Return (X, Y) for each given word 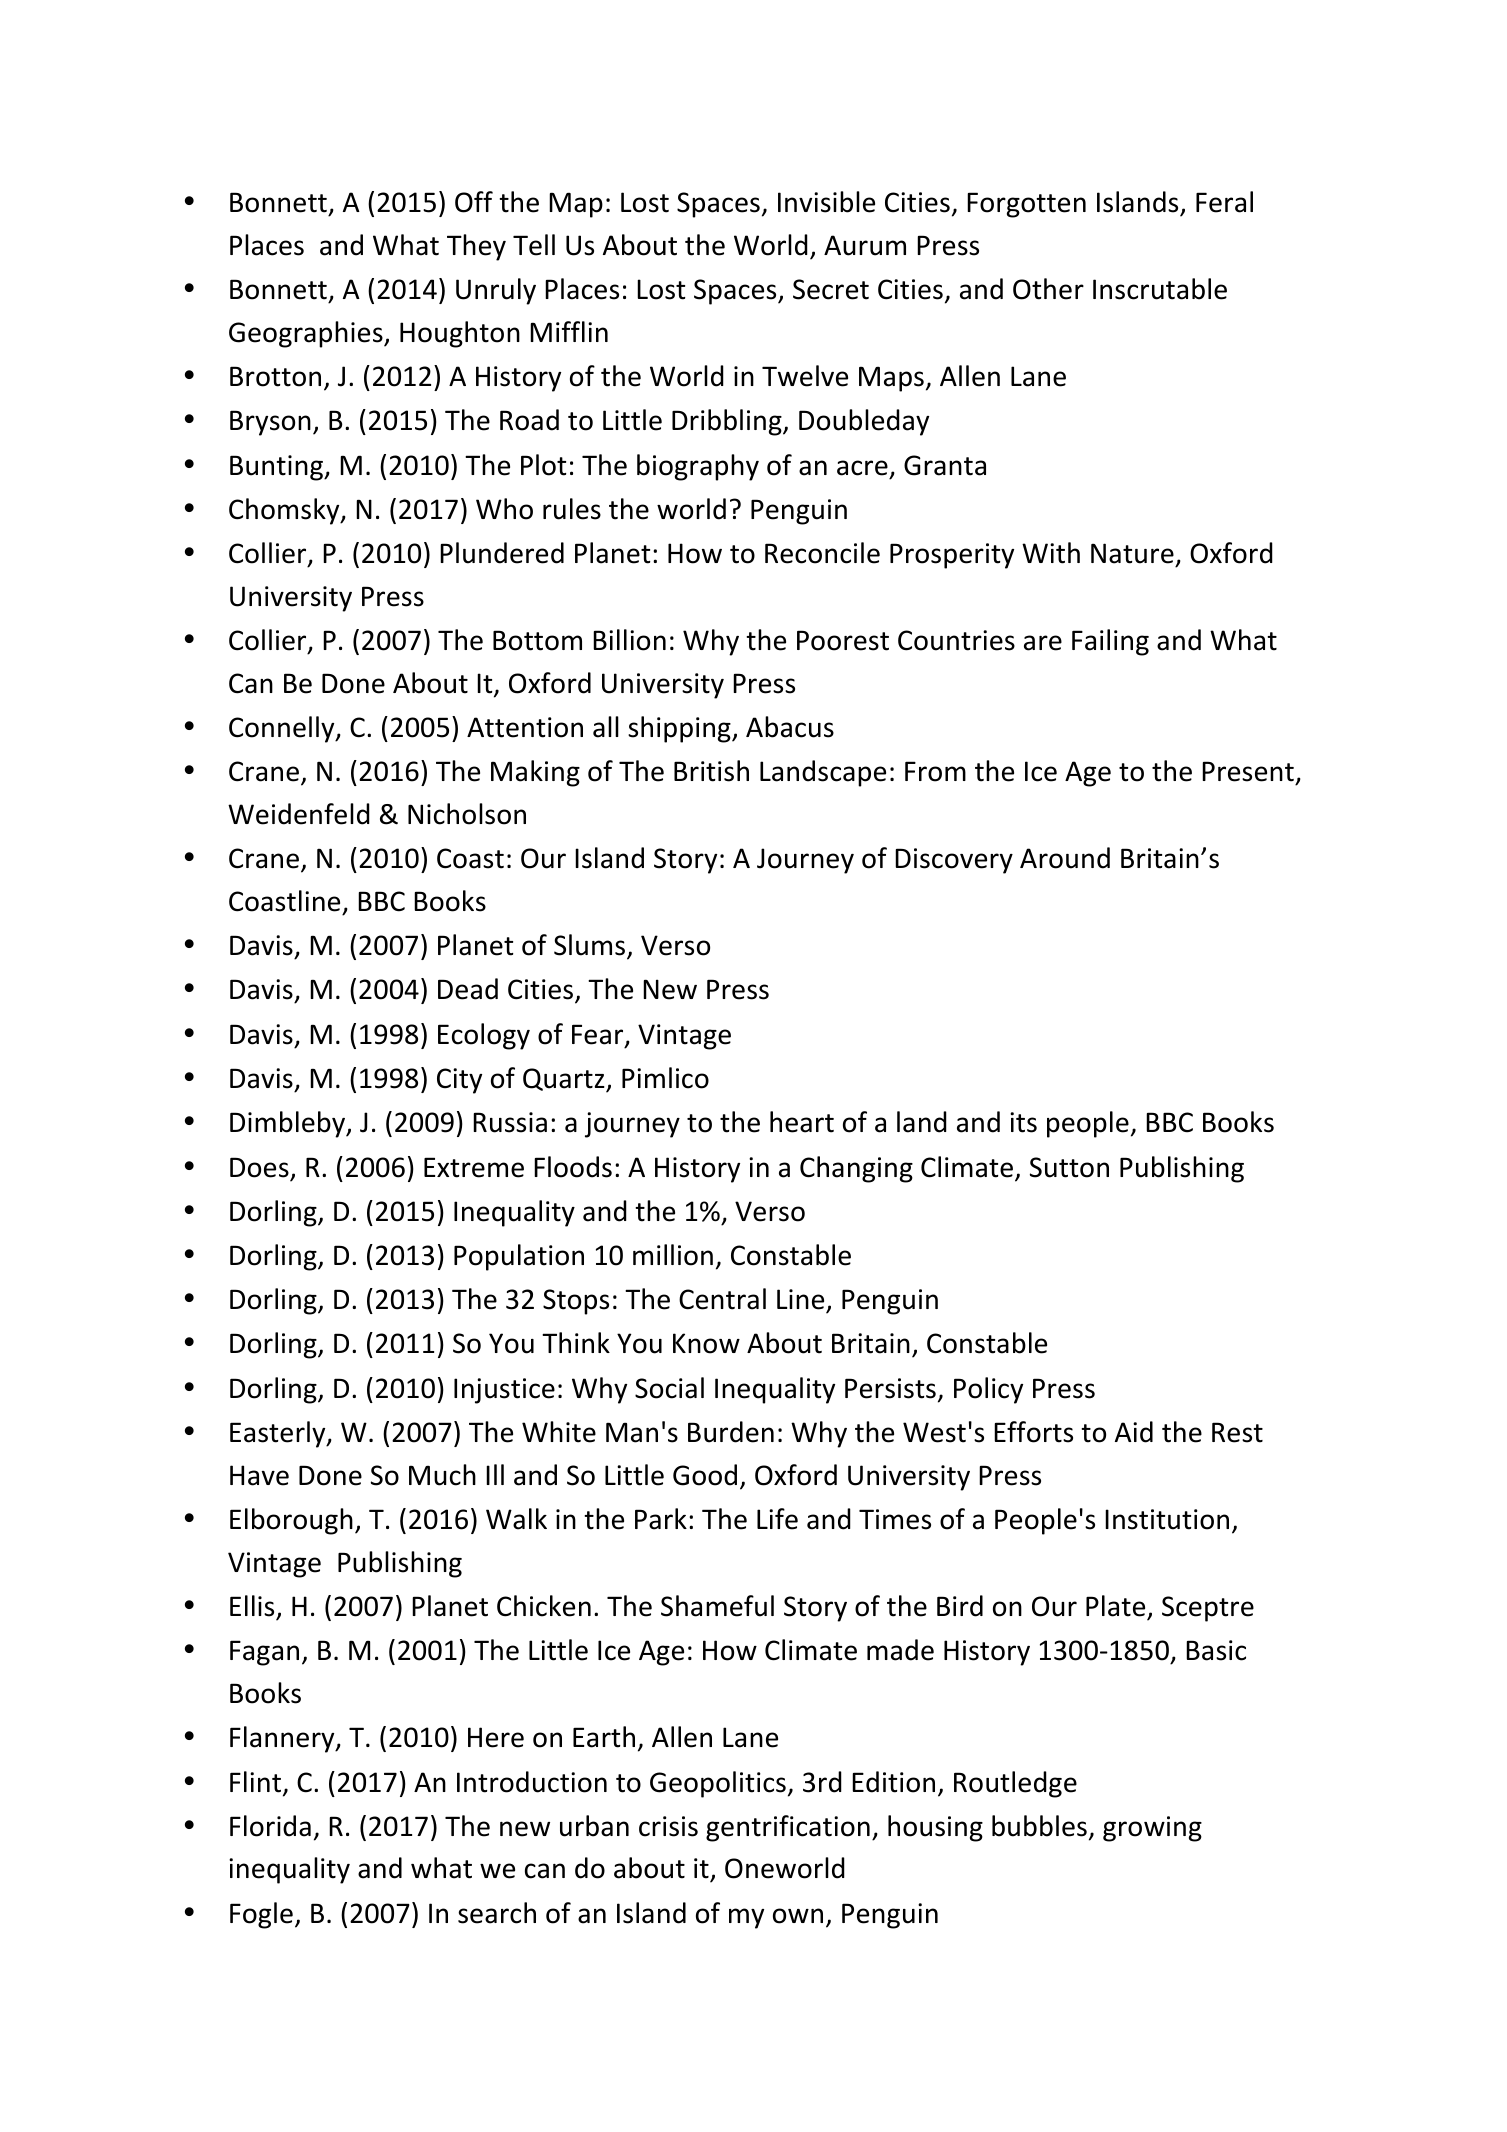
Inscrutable (1160, 289)
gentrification (788, 1828)
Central (722, 1299)
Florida (270, 1826)
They (476, 247)
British (711, 771)
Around (1065, 858)
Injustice (504, 1391)
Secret (831, 289)
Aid (1134, 1432)
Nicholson (467, 814)
